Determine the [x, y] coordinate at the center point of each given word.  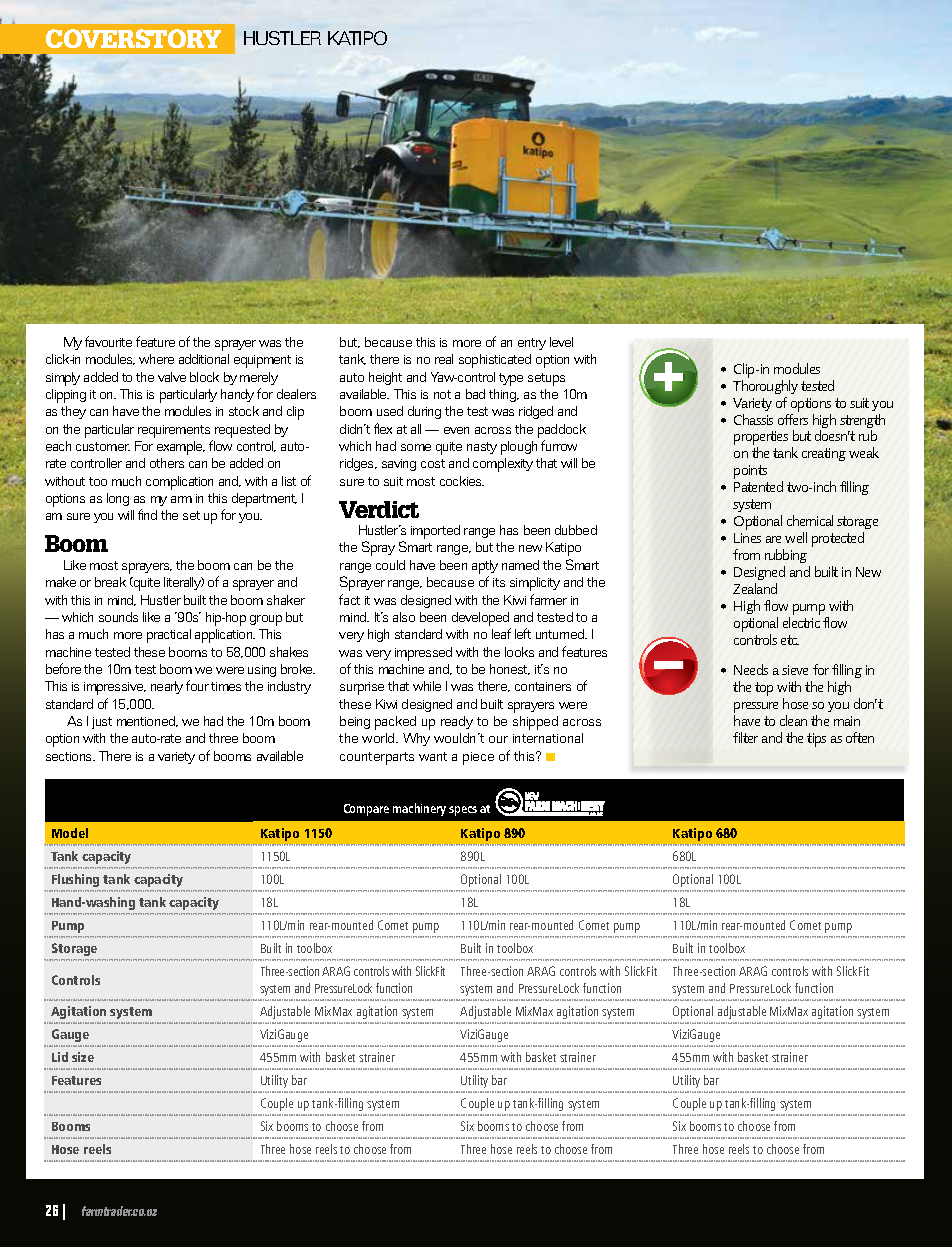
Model [70, 833]
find [147, 514]
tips [816, 740]
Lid [60, 1057]
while [427, 686]
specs [463, 811]
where [156, 359]
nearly [167, 687]
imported [435, 532]
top [764, 689]
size [83, 1057]
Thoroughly [765, 387]
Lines [747, 538]
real [444, 359]
